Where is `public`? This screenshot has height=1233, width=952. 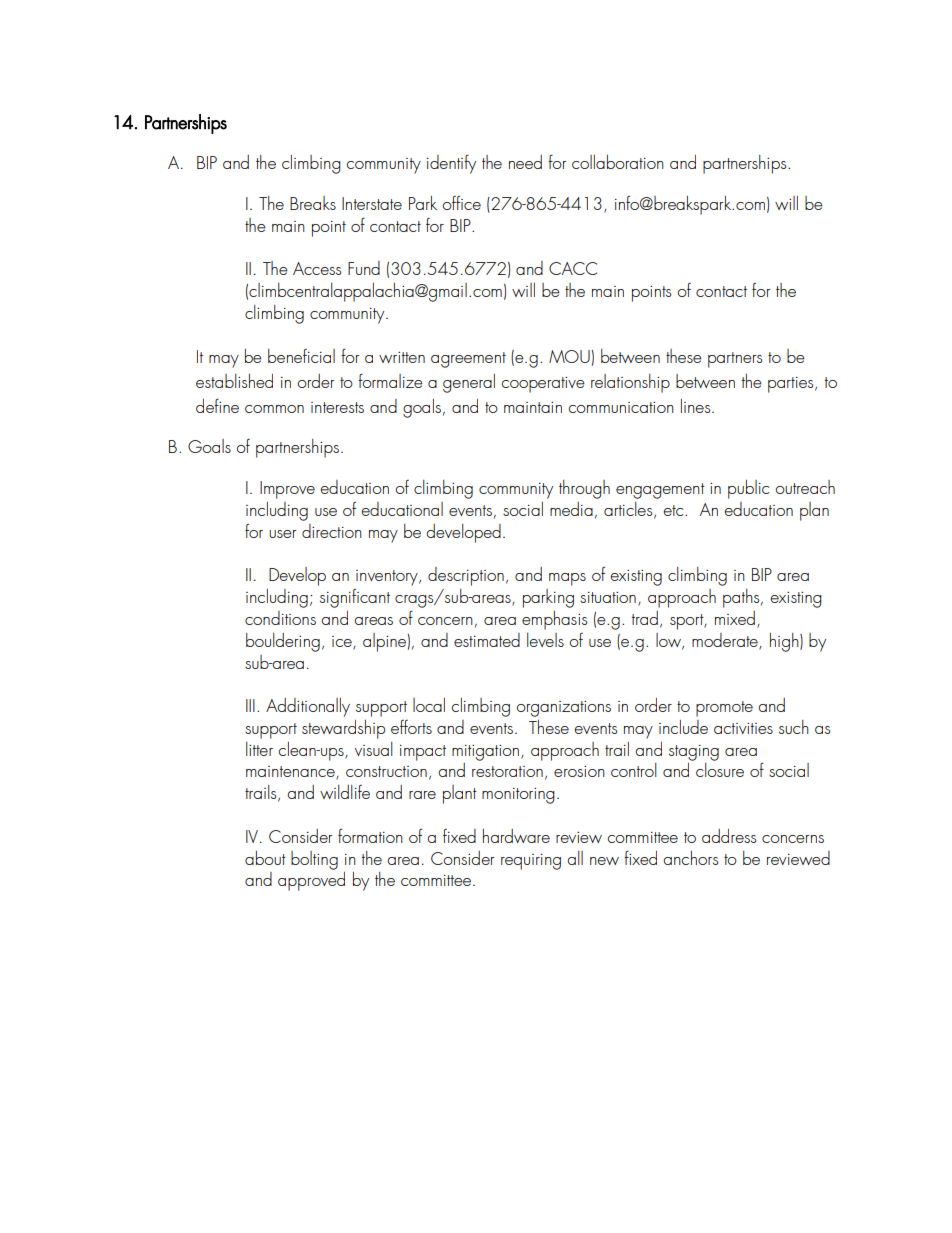
public is located at coordinates (749, 489).
